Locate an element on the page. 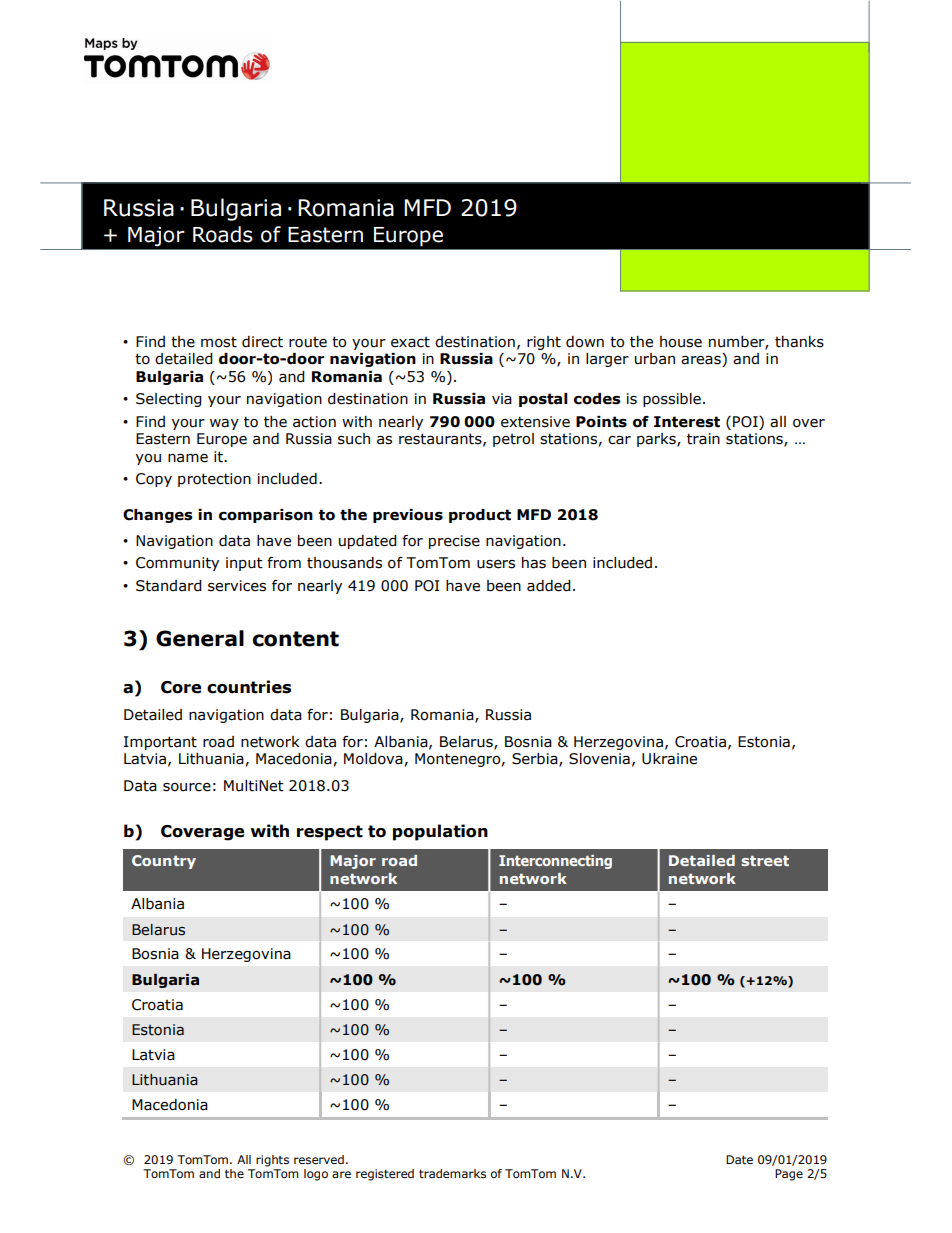  reserved is located at coordinates (319, 1159).
